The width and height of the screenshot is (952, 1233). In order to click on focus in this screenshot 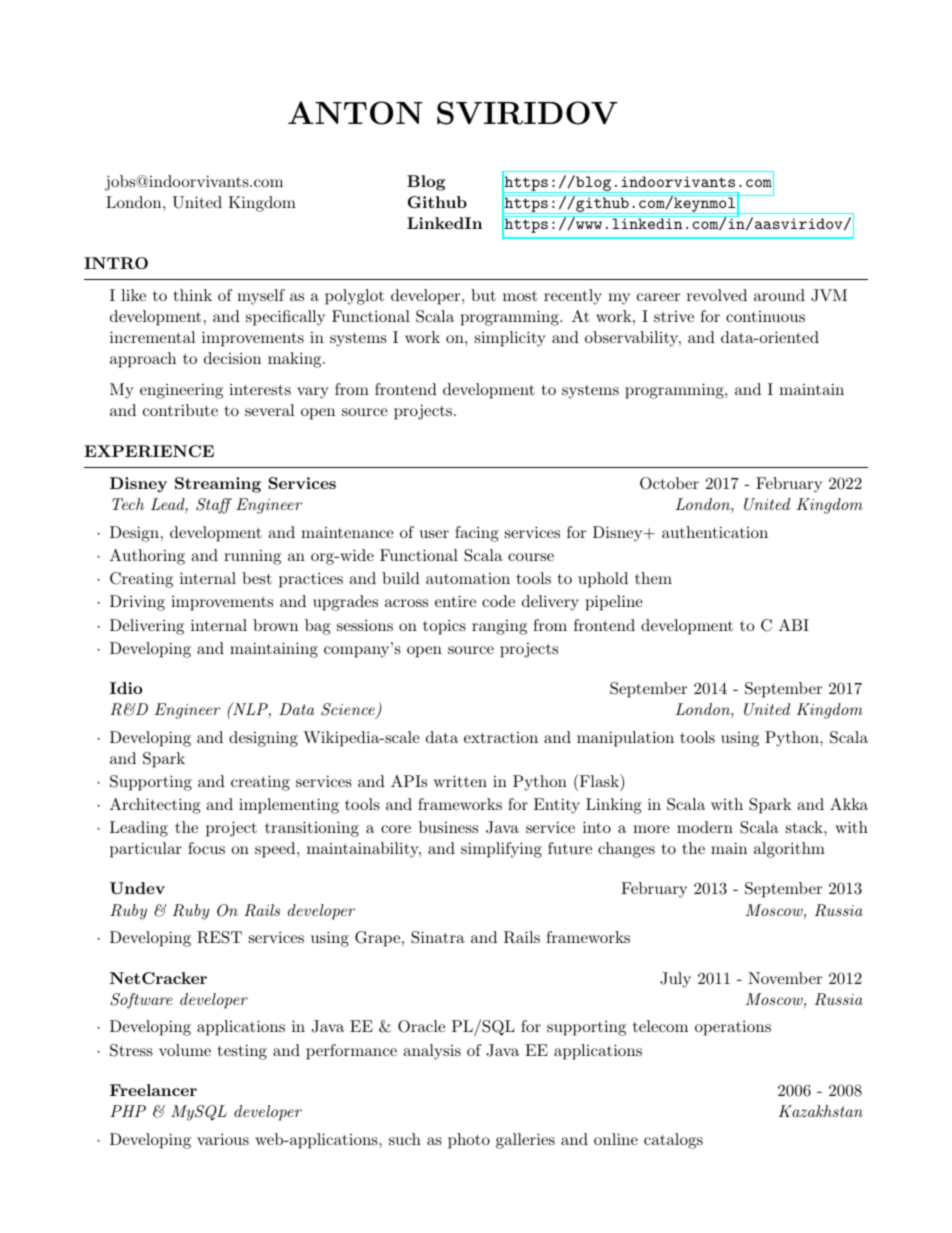, I will do `click(206, 848)`.
